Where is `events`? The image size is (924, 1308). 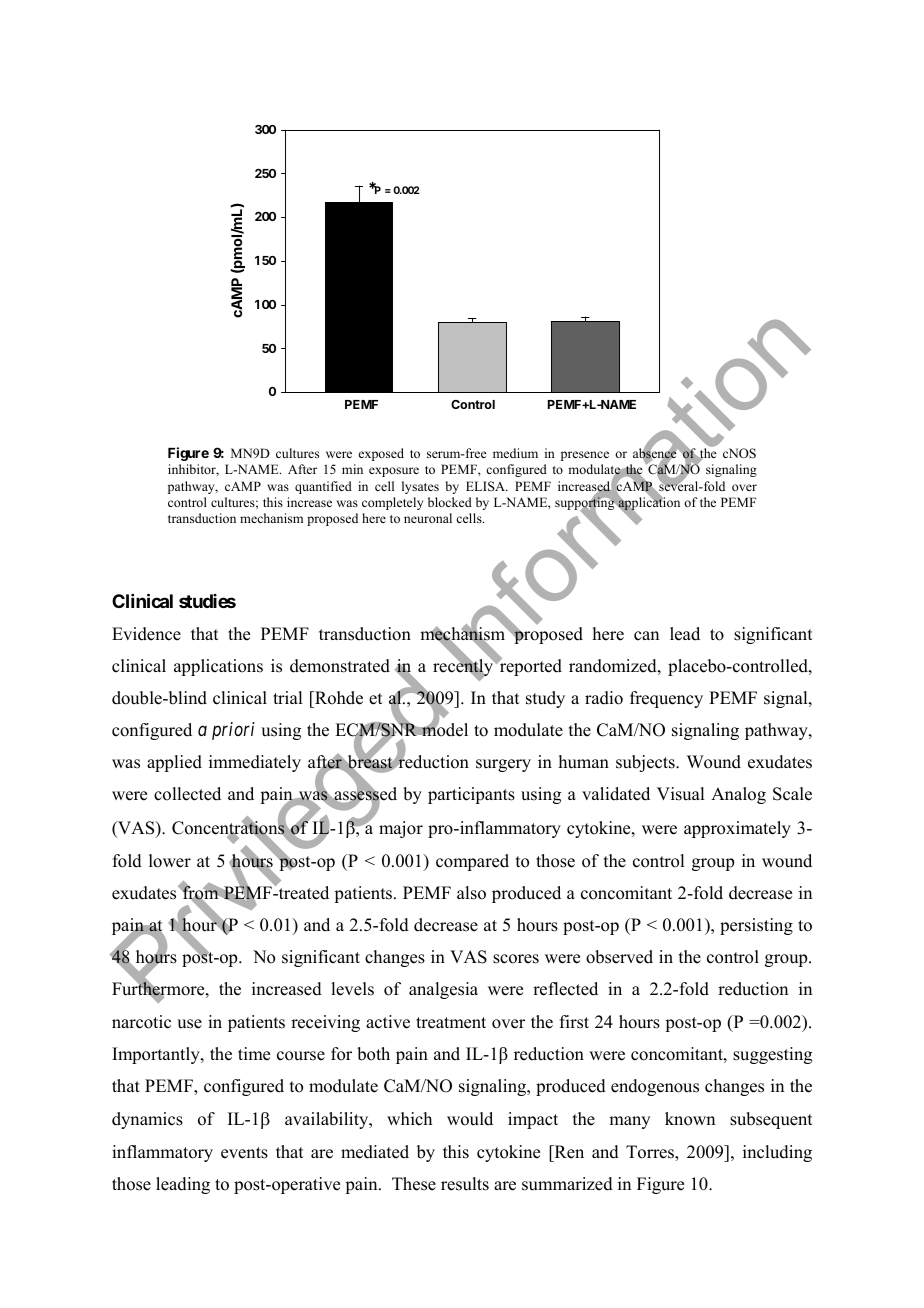
events is located at coordinates (244, 1153).
